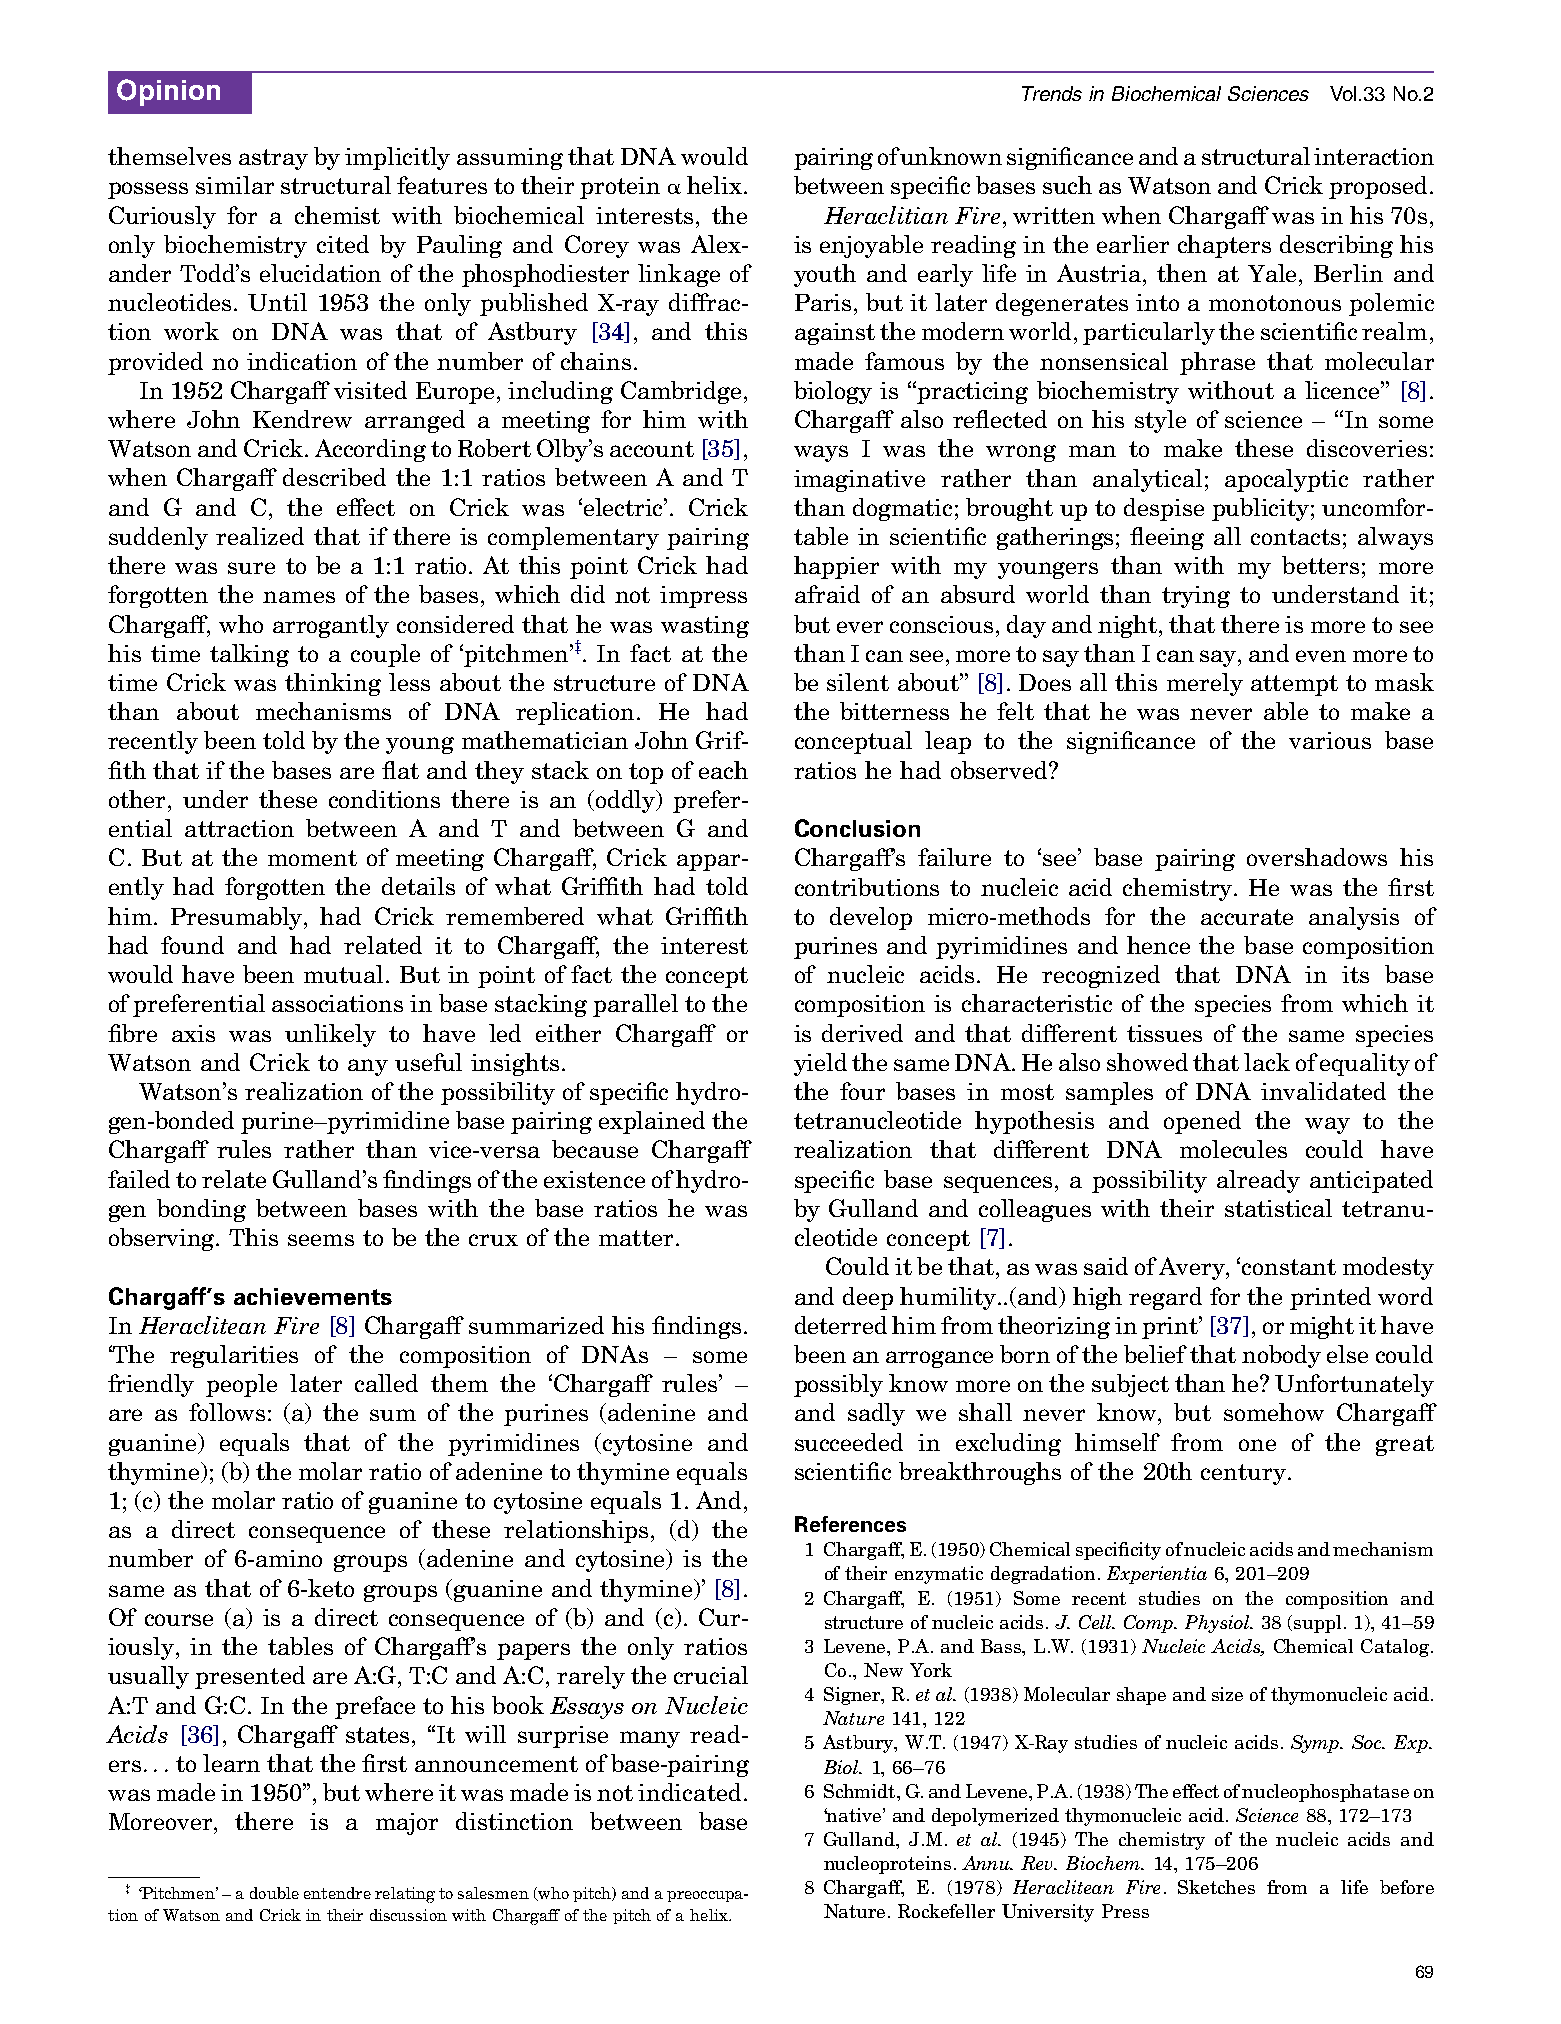 The width and height of the image is (1561, 2024). Describe the element at coordinates (1378, 187) in the image. I see `proposed` at that location.
